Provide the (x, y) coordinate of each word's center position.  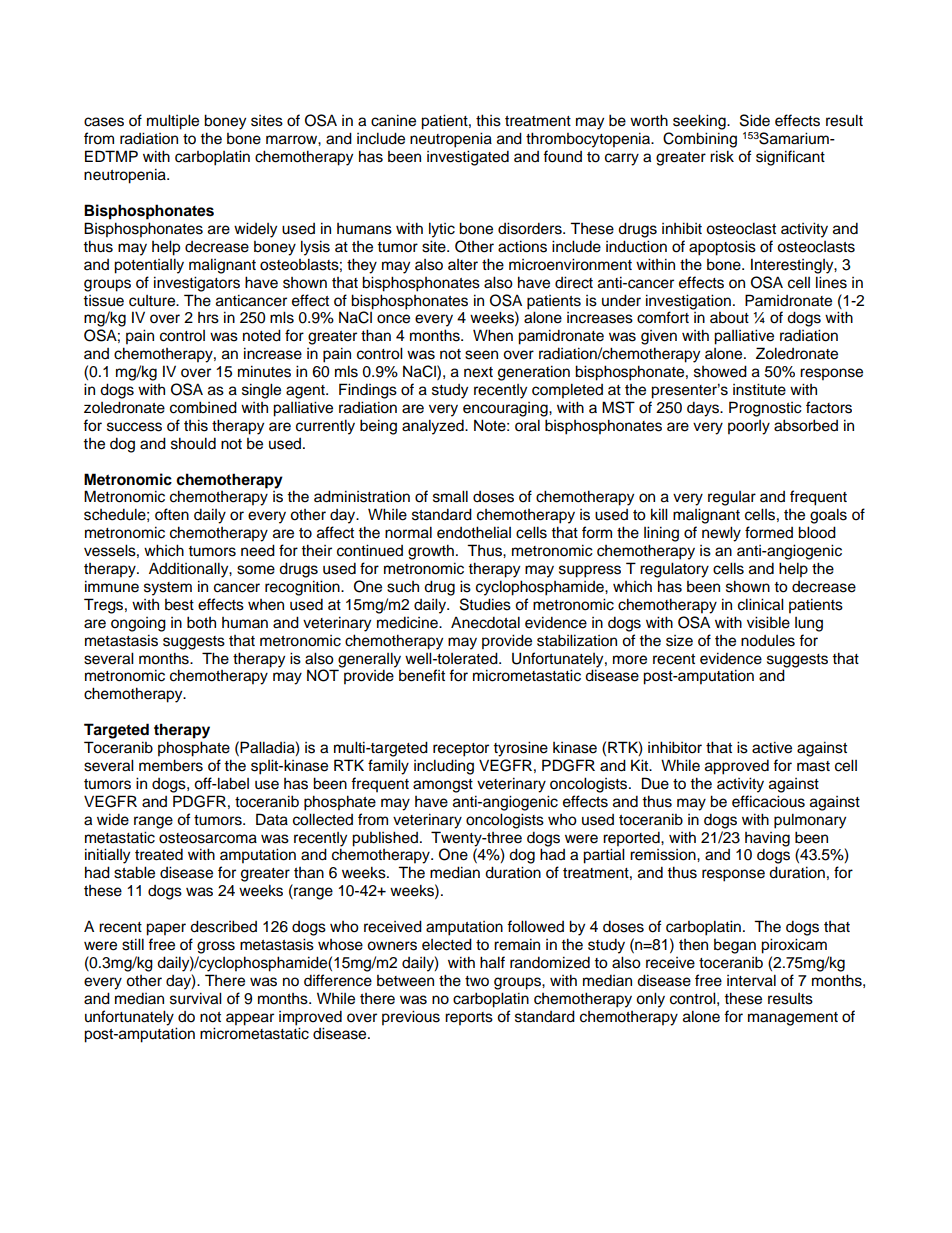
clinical (761, 604)
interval (751, 980)
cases (104, 122)
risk (722, 156)
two (477, 981)
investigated (468, 158)
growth (431, 552)
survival (196, 998)
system (168, 589)
